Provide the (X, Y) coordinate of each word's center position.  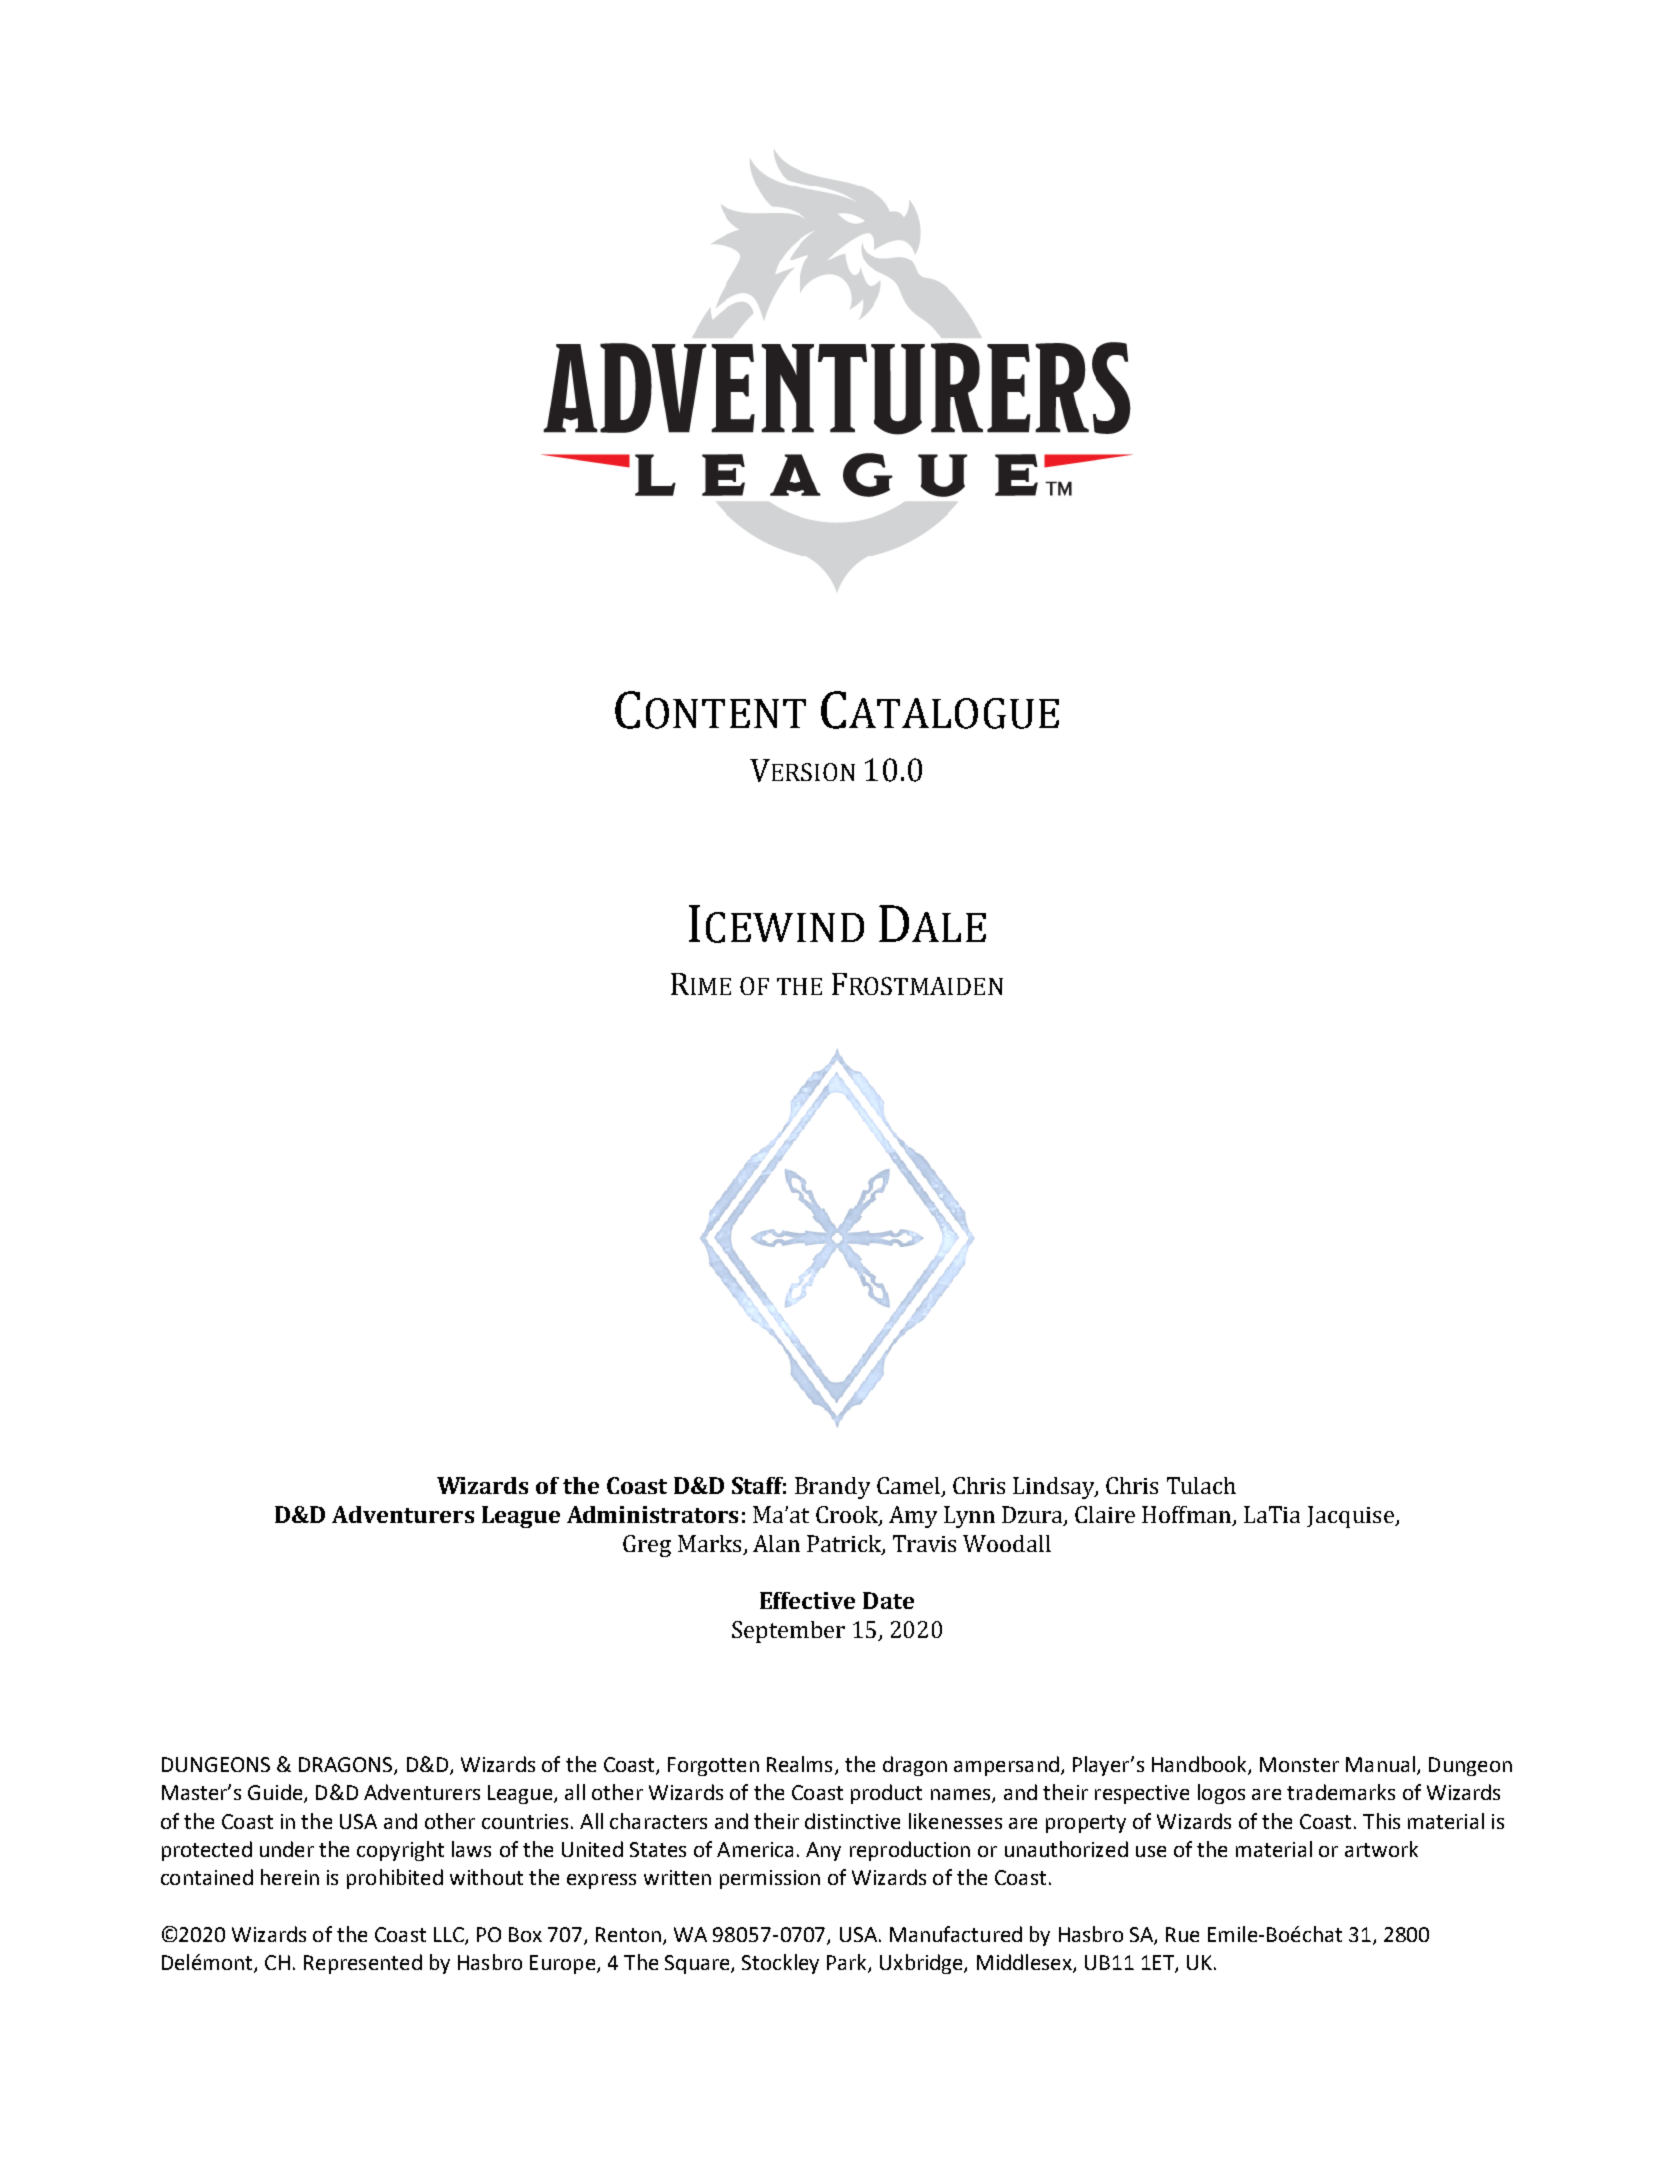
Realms (799, 1764)
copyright (400, 1851)
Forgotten (713, 1766)
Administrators (652, 1514)
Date (888, 1600)
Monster (1299, 1764)
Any (823, 1851)
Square (698, 1964)
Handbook (1200, 1765)
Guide (276, 1793)
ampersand (1006, 1766)
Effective (807, 1600)
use (1151, 1851)
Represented (363, 1964)
